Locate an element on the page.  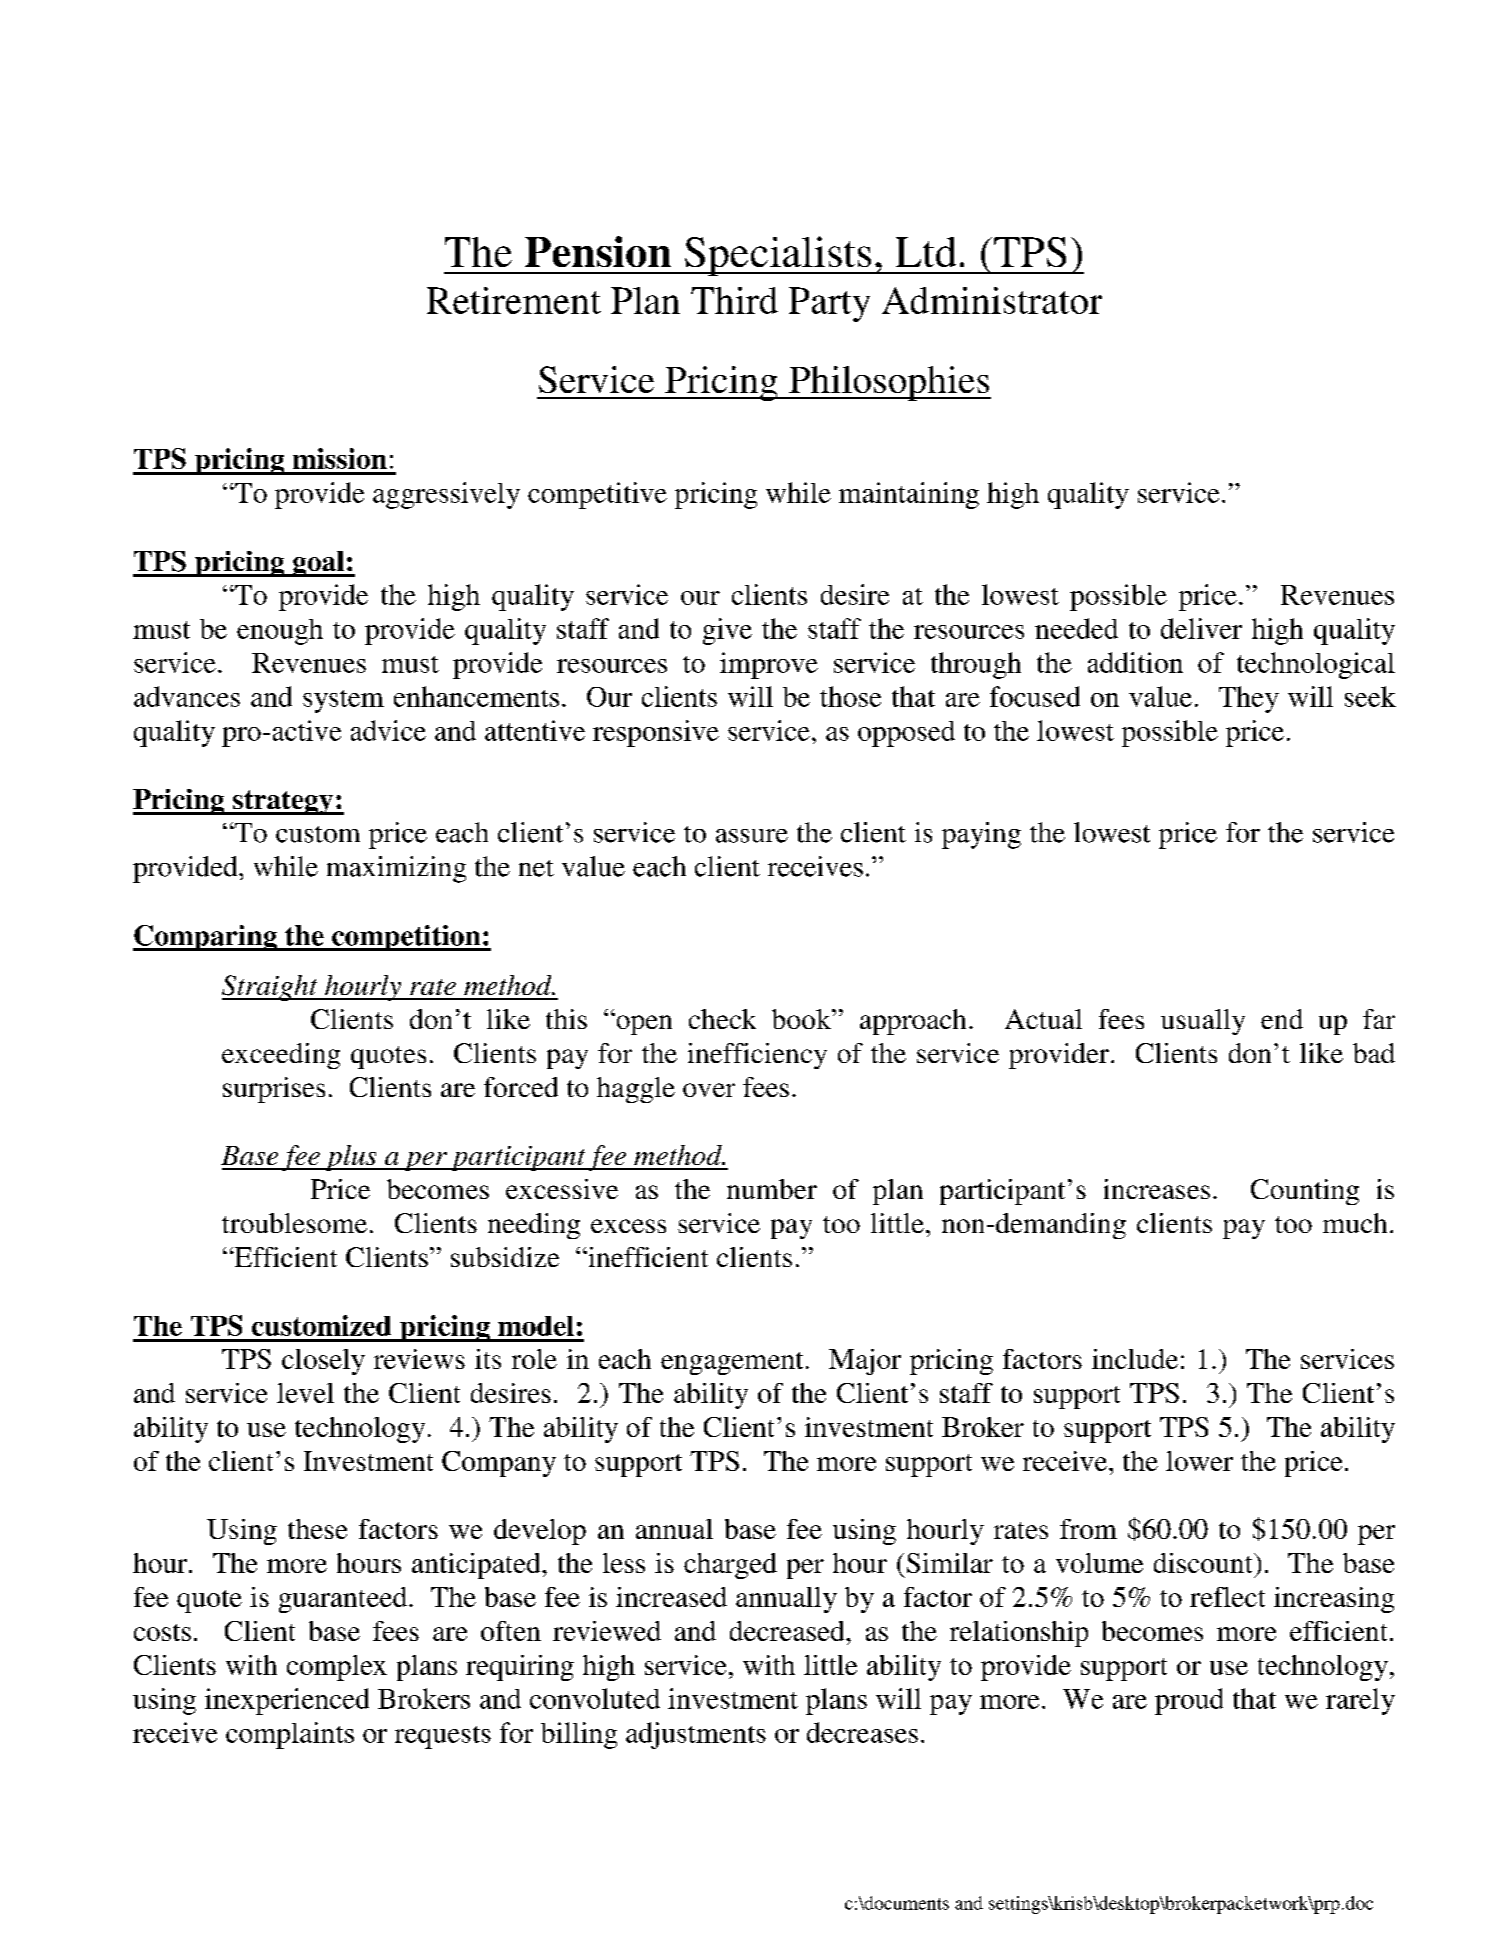
lower is located at coordinates (1199, 1461).
